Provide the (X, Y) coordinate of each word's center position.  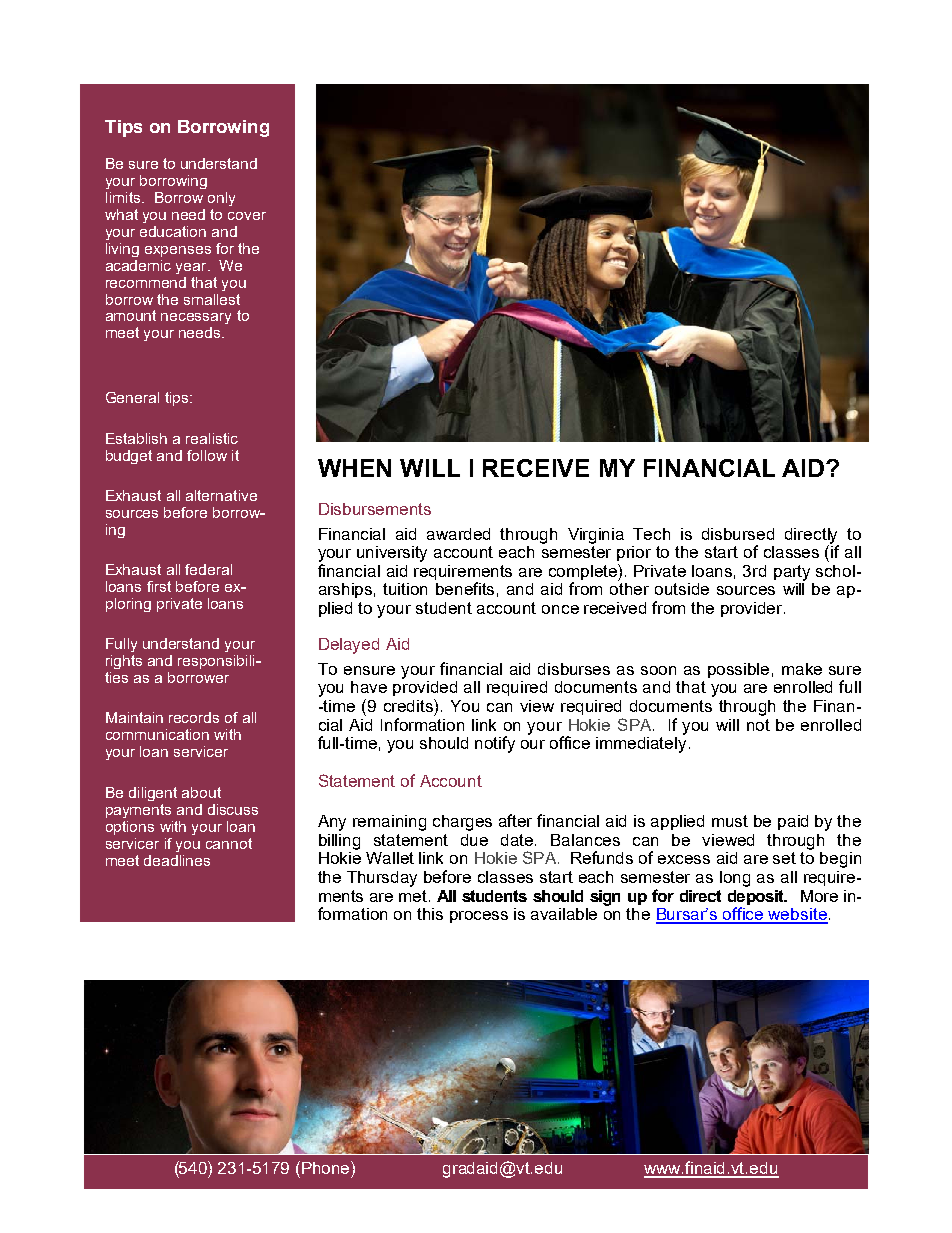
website (797, 915)
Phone (327, 1167)
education (173, 231)
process (479, 917)
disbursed (738, 534)
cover (247, 216)
